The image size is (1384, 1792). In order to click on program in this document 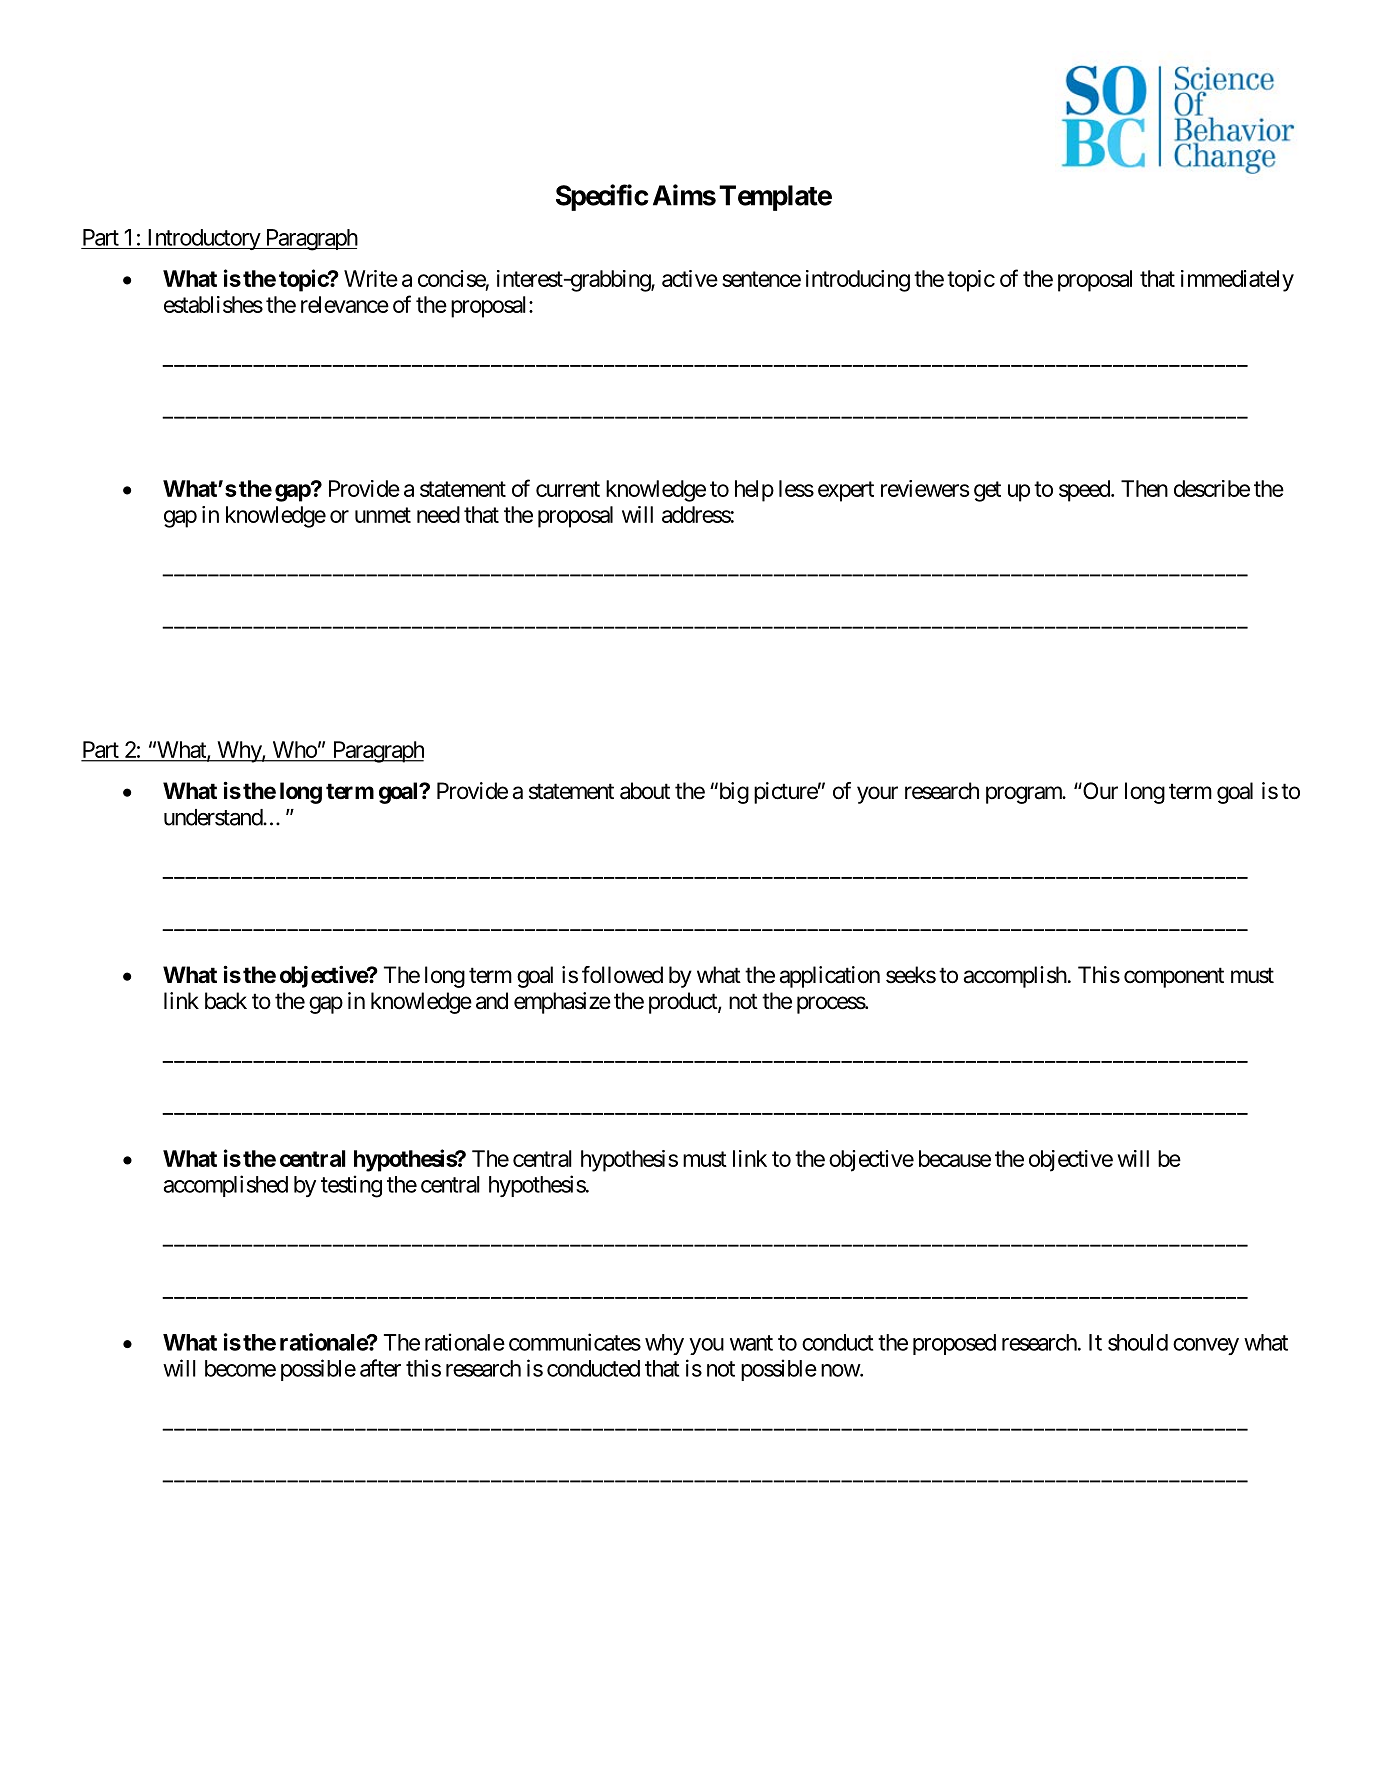, I will do `click(1025, 795)`.
